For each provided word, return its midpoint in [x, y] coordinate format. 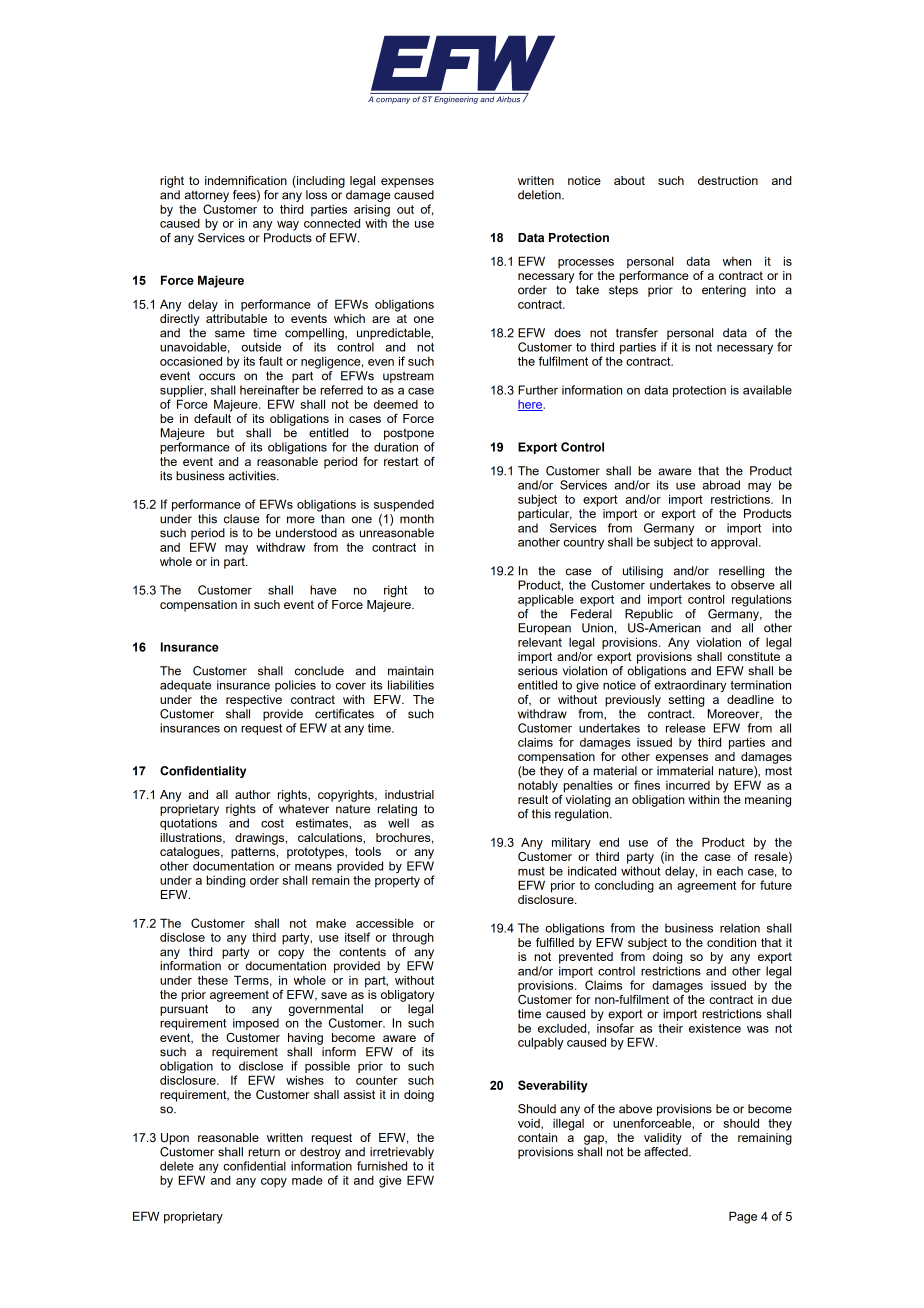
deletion [540, 195]
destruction [728, 180]
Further [538, 390]
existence [715, 1028]
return [264, 1152]
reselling [741, 572]
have [323, 590]
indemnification [246, 180]
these [213, 980]
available [767, 390]
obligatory [407, 996]
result [533, 799]
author [252, 794]
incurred [688, 785]
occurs [217, 377]
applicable [546, 600]
